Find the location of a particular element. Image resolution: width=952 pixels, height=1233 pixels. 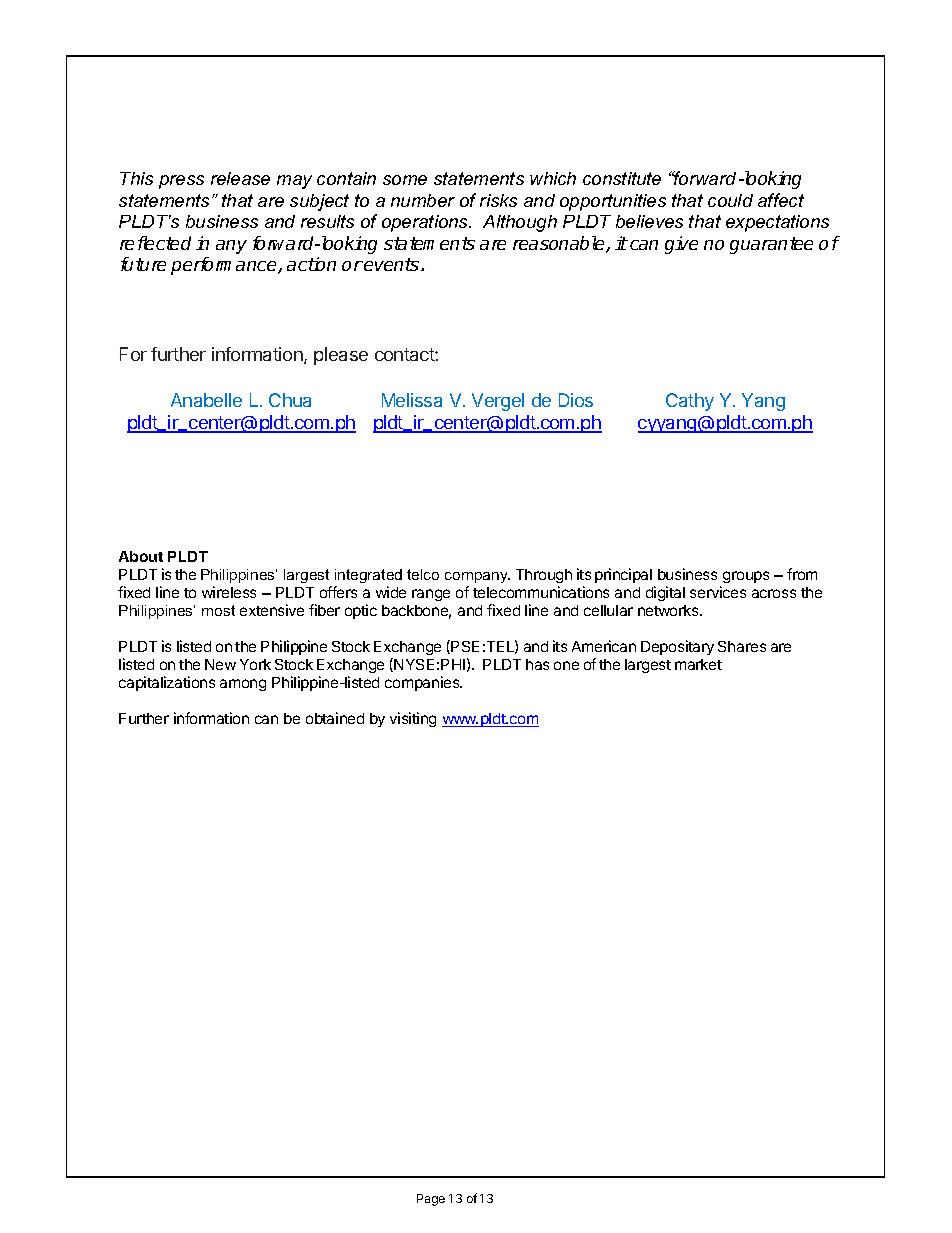

could is located at coordinates (730, 200).
